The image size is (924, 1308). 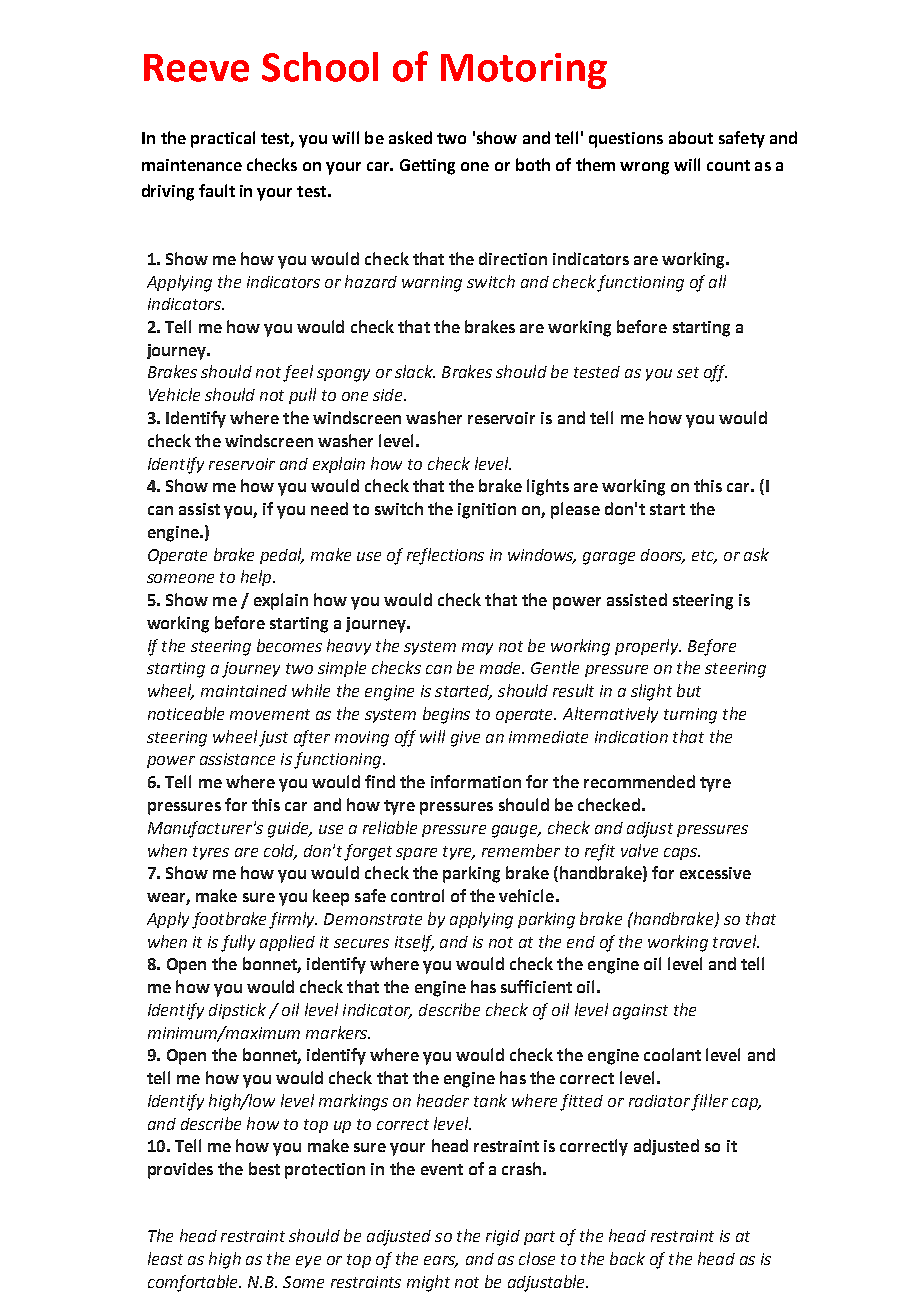 What do you see at coordinates (244, 691) in the screenshot?
I see `maintained` at bounding box center [244, 691].
